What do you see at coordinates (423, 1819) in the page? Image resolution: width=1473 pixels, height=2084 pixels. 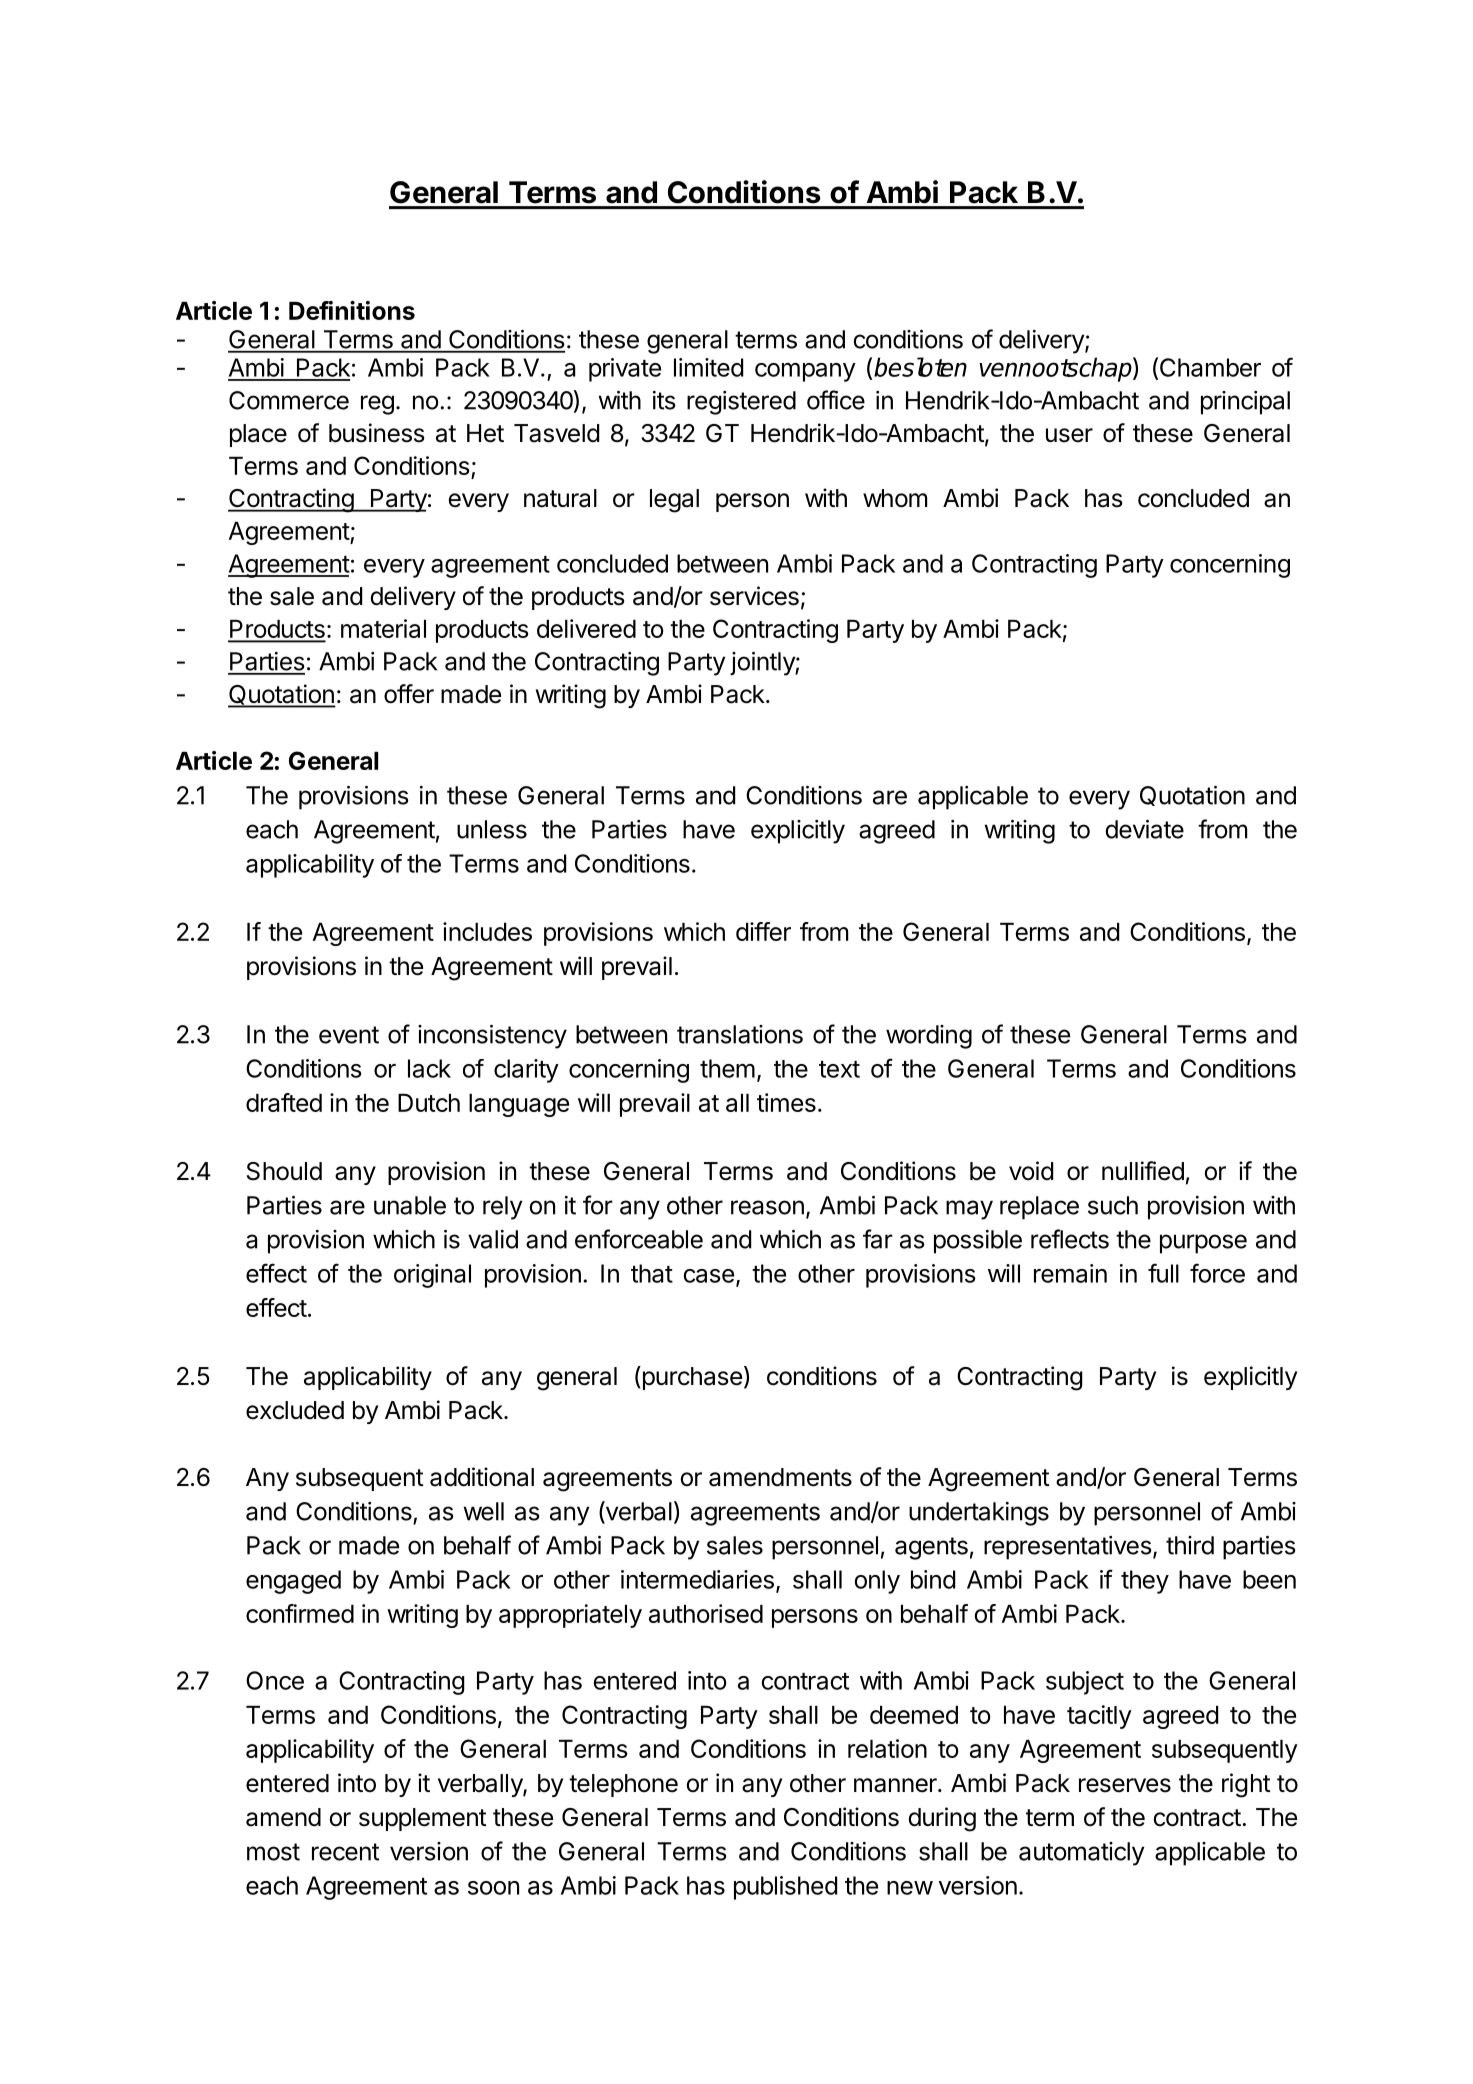 I see `supplement` at bounding box center [423, 1819].
